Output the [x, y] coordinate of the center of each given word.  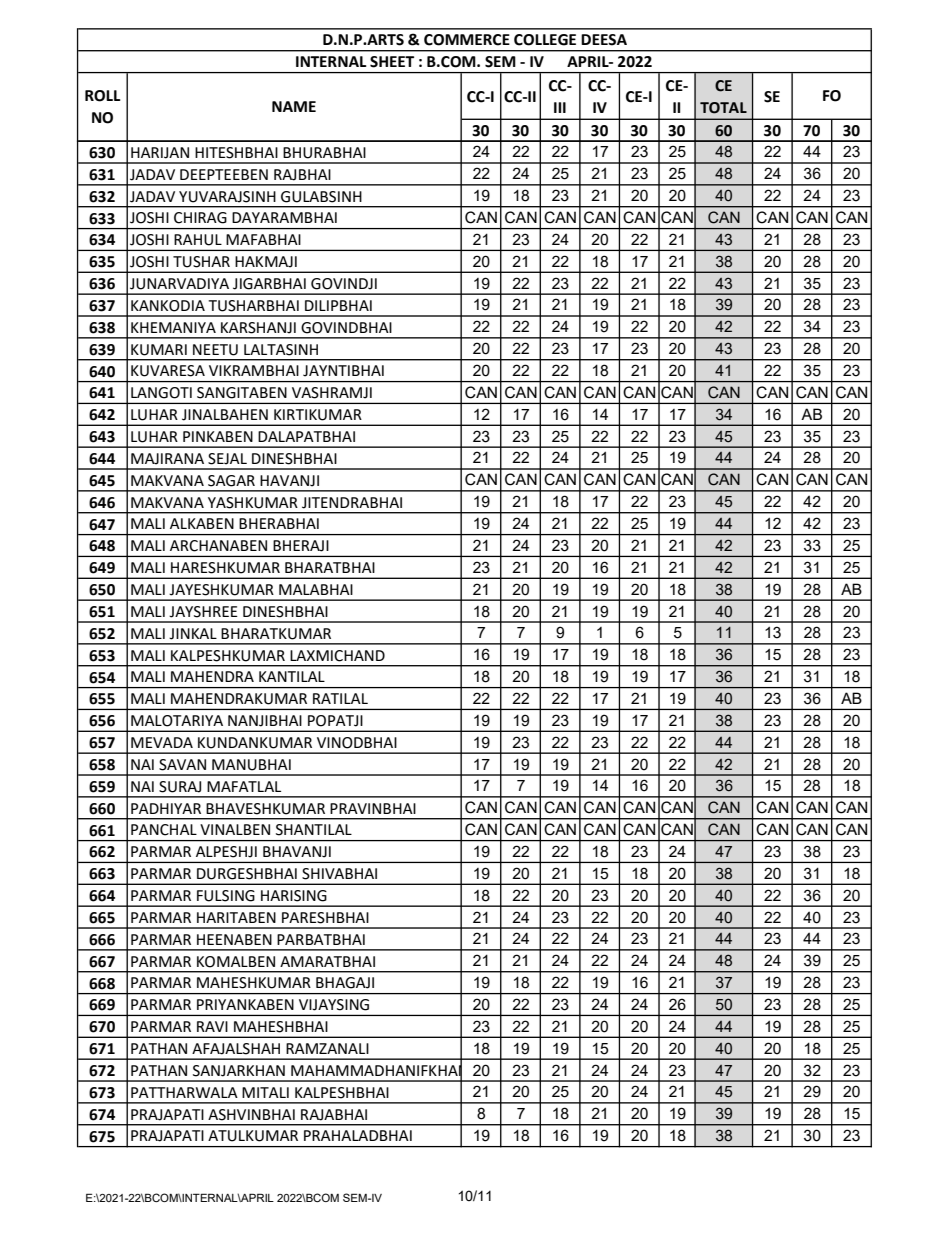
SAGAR [231, 481]
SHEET [392, 62]
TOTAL [723, 108]
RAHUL [198, 240]
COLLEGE [545, 40]
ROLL [103, 96]
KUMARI [159, 350]
